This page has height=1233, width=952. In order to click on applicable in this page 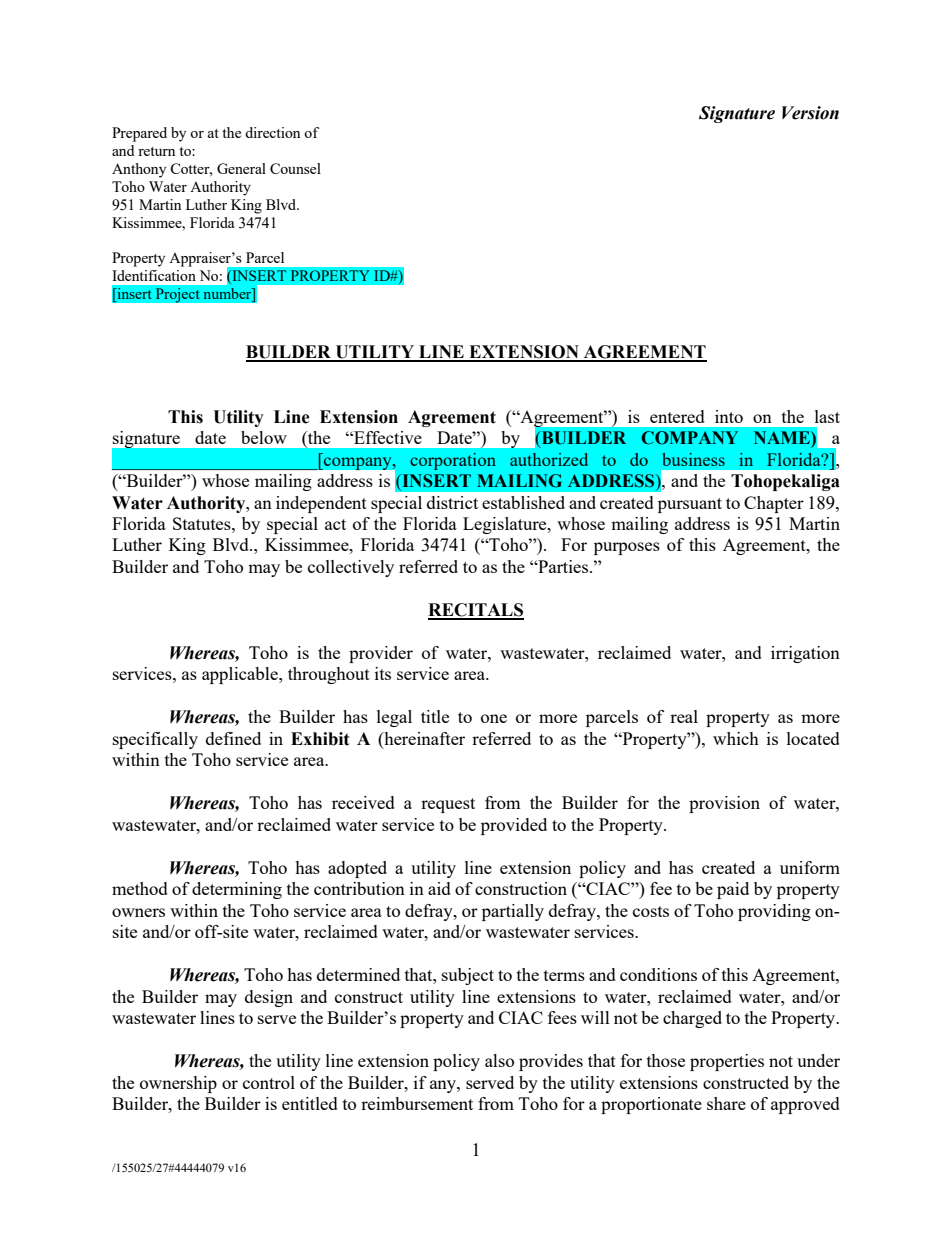, I will do `click(241, 675)`.
